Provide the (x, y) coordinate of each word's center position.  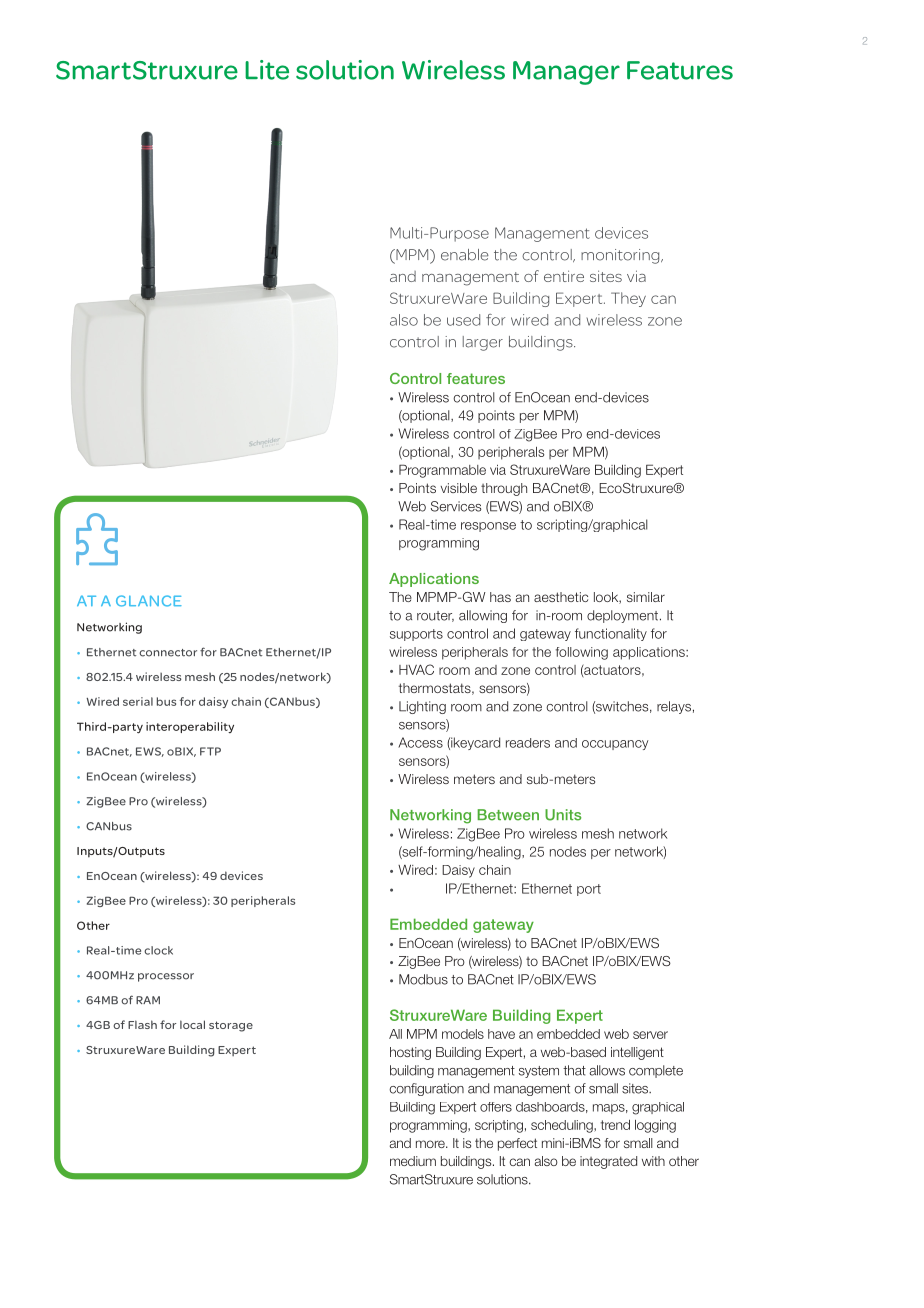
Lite (267, 70)
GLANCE (149, 601)
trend (615, 1125)
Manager (566, 73)
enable (465, 255)
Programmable (442, 471)
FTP (210, 751)
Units (563, 815)
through (504, 489)
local (192, 1024)
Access (420, 742)
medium (413, 1161)
